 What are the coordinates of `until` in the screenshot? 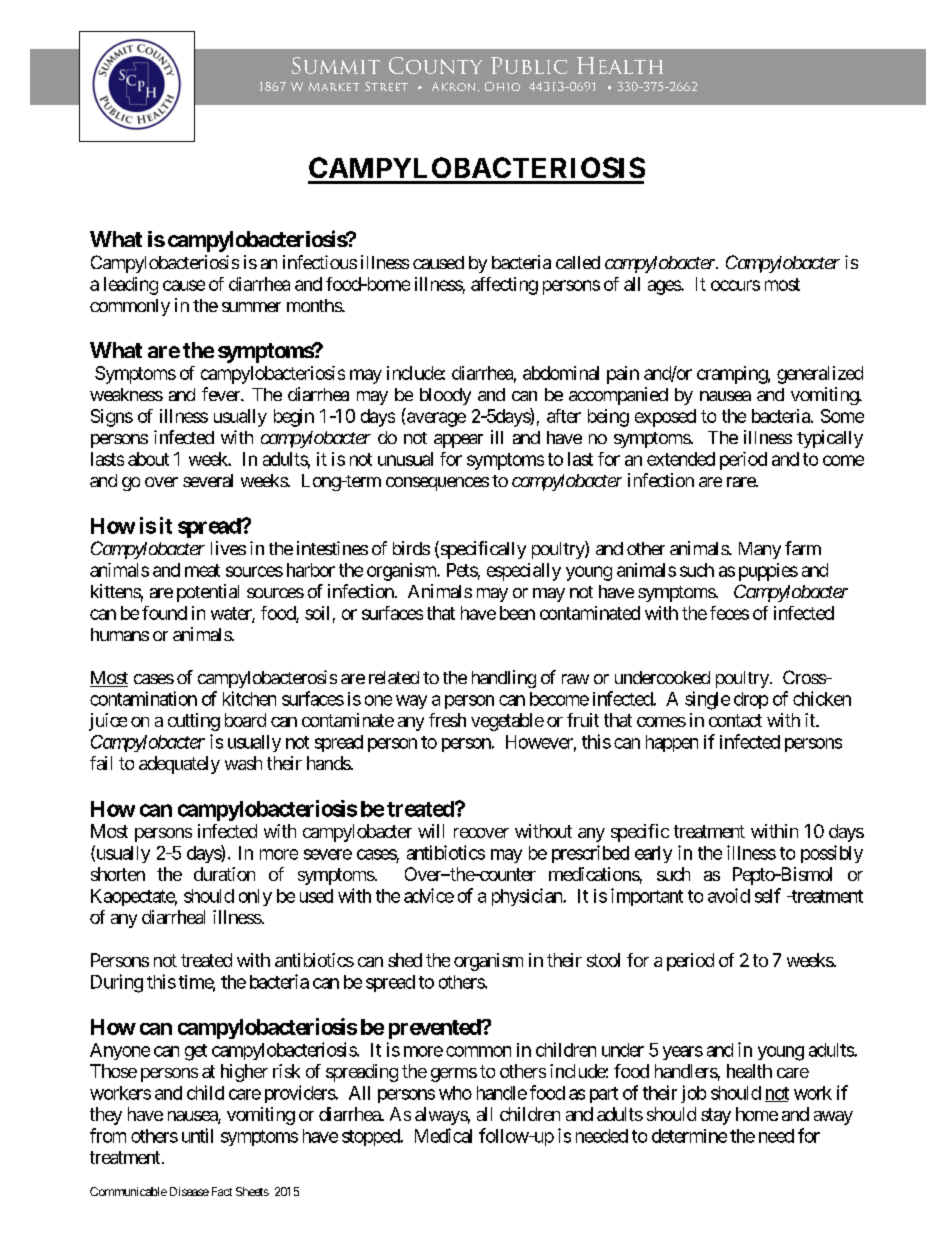 It's located at (197, 1135).
